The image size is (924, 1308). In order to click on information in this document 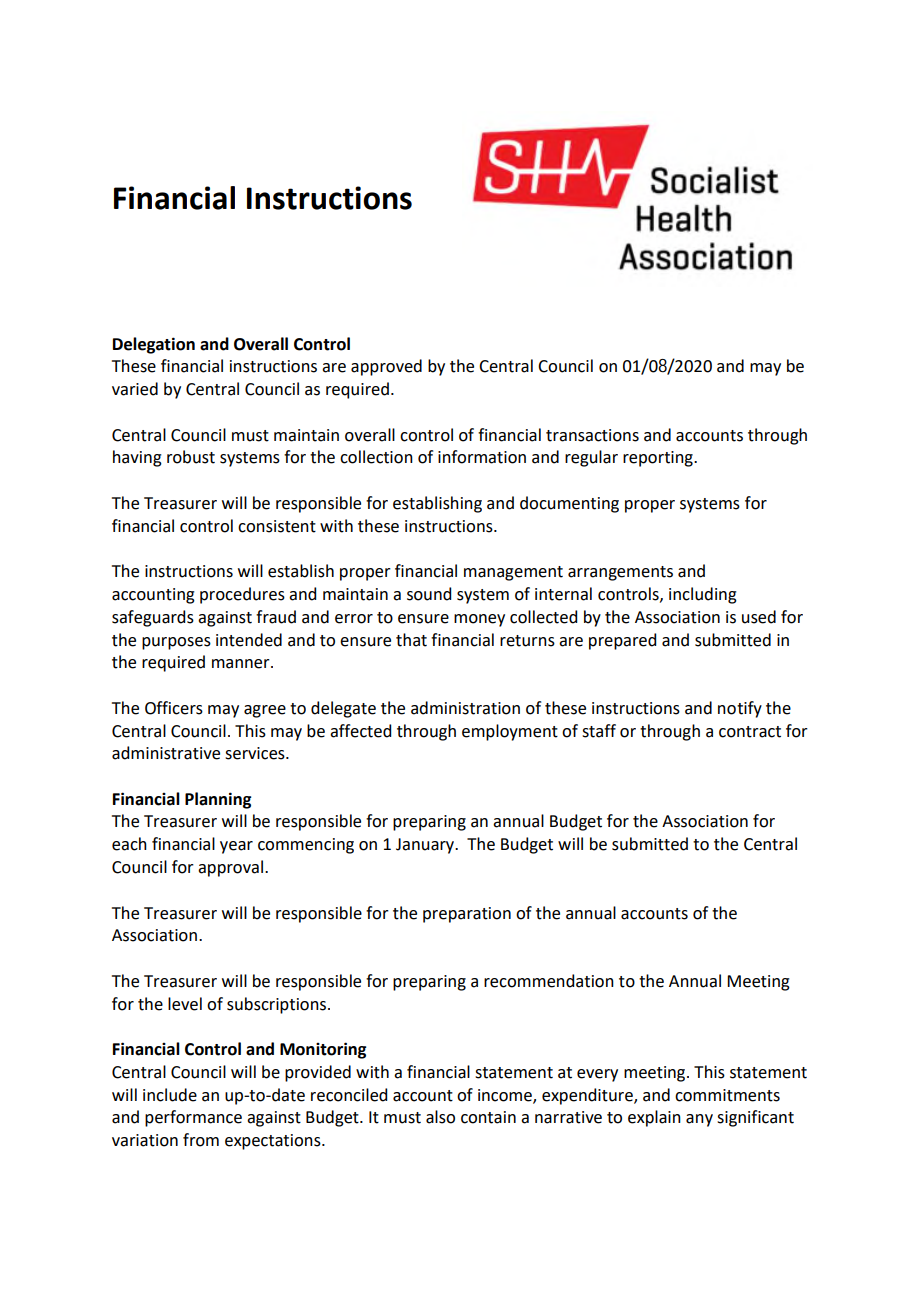, I will do `click(482, 457)`.
